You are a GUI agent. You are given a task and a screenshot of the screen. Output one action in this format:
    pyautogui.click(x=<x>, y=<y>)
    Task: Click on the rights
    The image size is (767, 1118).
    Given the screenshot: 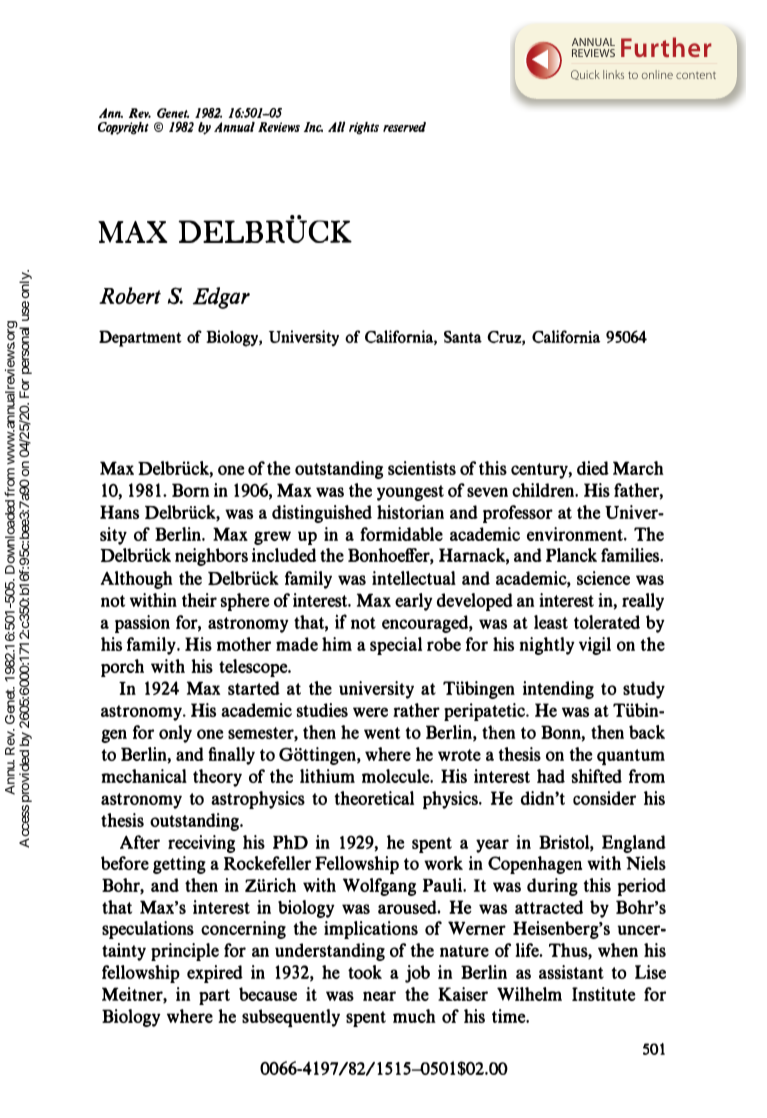 What is the action you would take?
    pyautogui.click(x=364, y=128)
